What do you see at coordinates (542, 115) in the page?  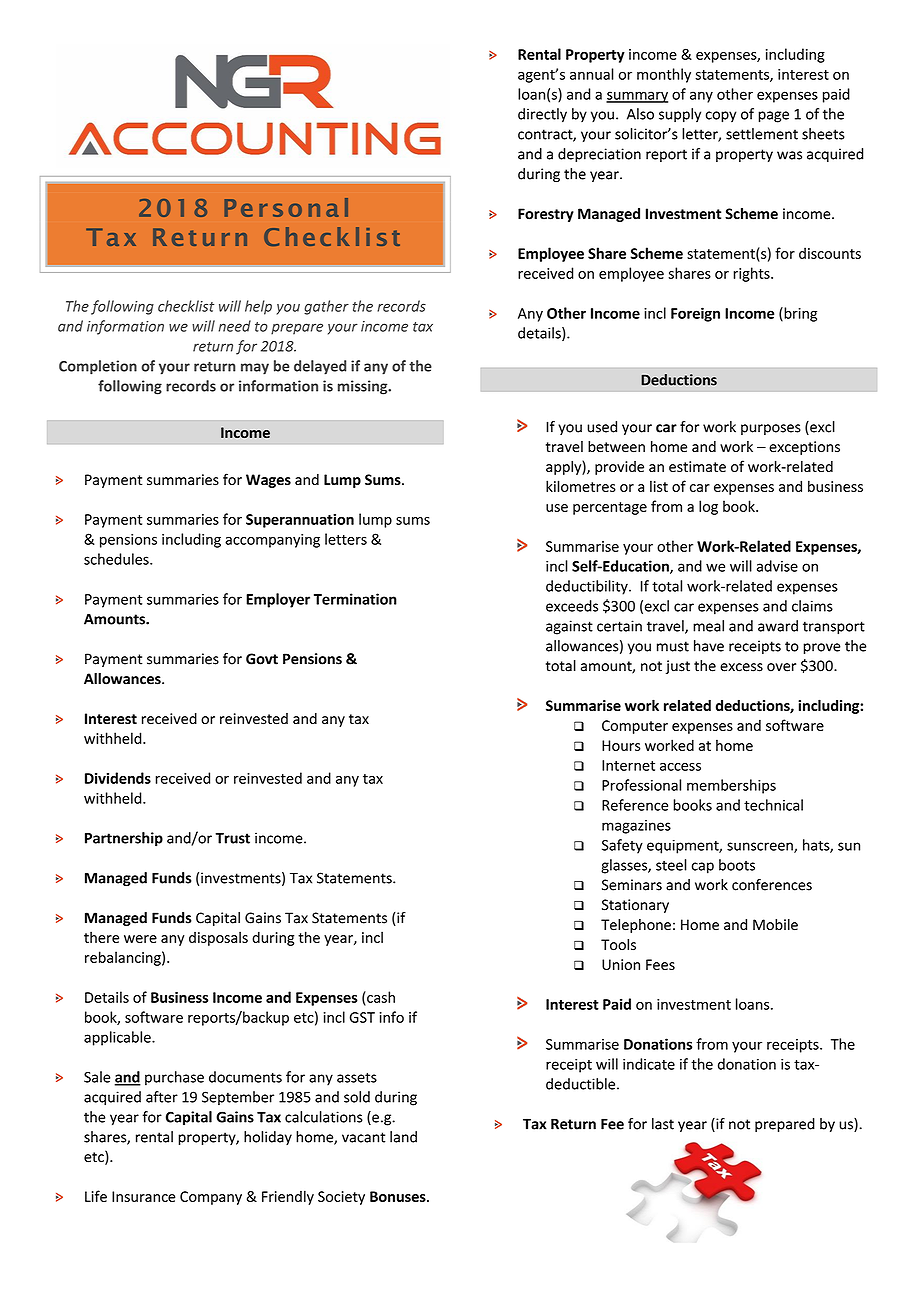 I see `directly` at bounding box center [542, 115].
